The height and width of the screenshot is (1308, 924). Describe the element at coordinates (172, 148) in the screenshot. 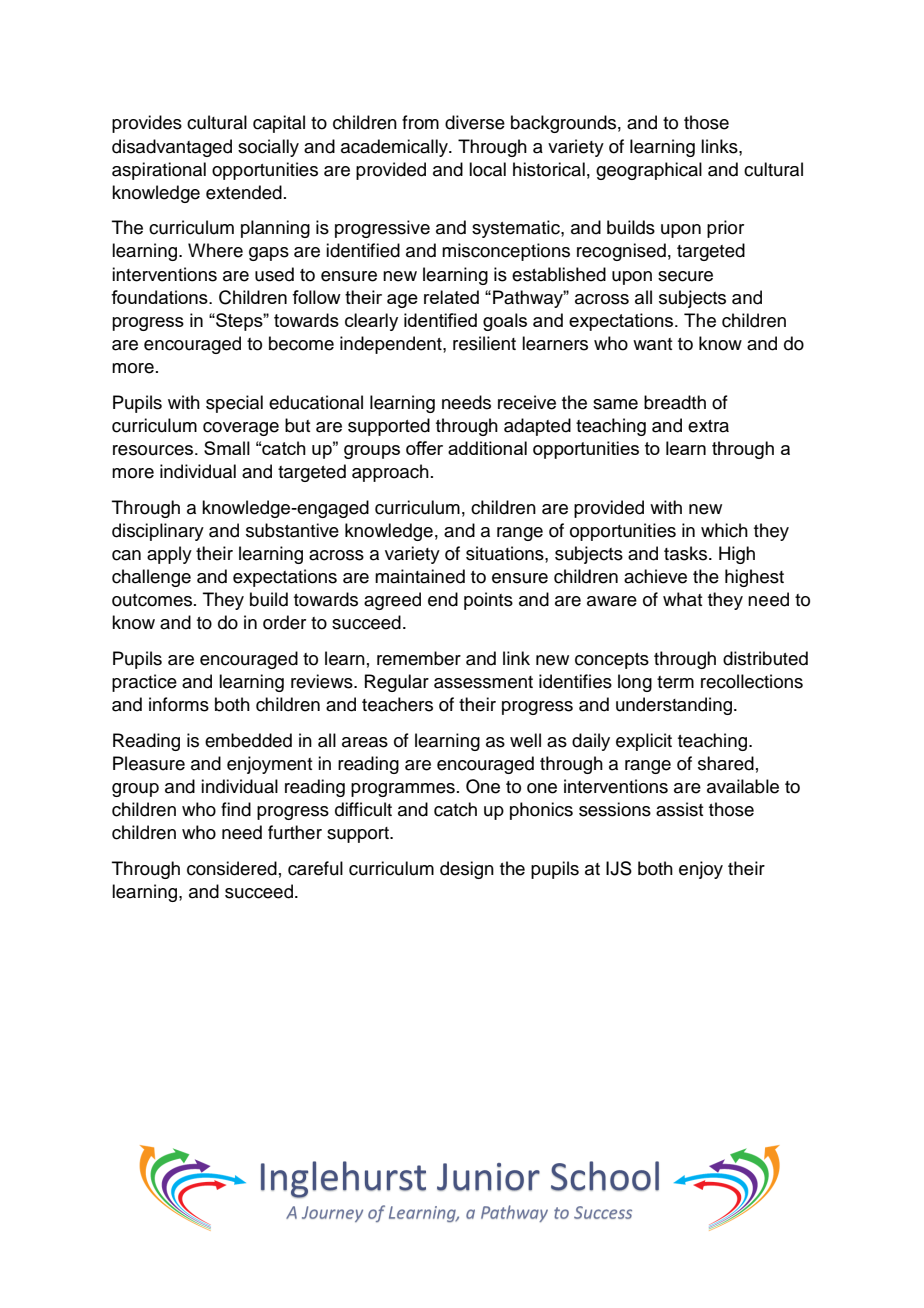

I see `disadvantaged` at that location.
